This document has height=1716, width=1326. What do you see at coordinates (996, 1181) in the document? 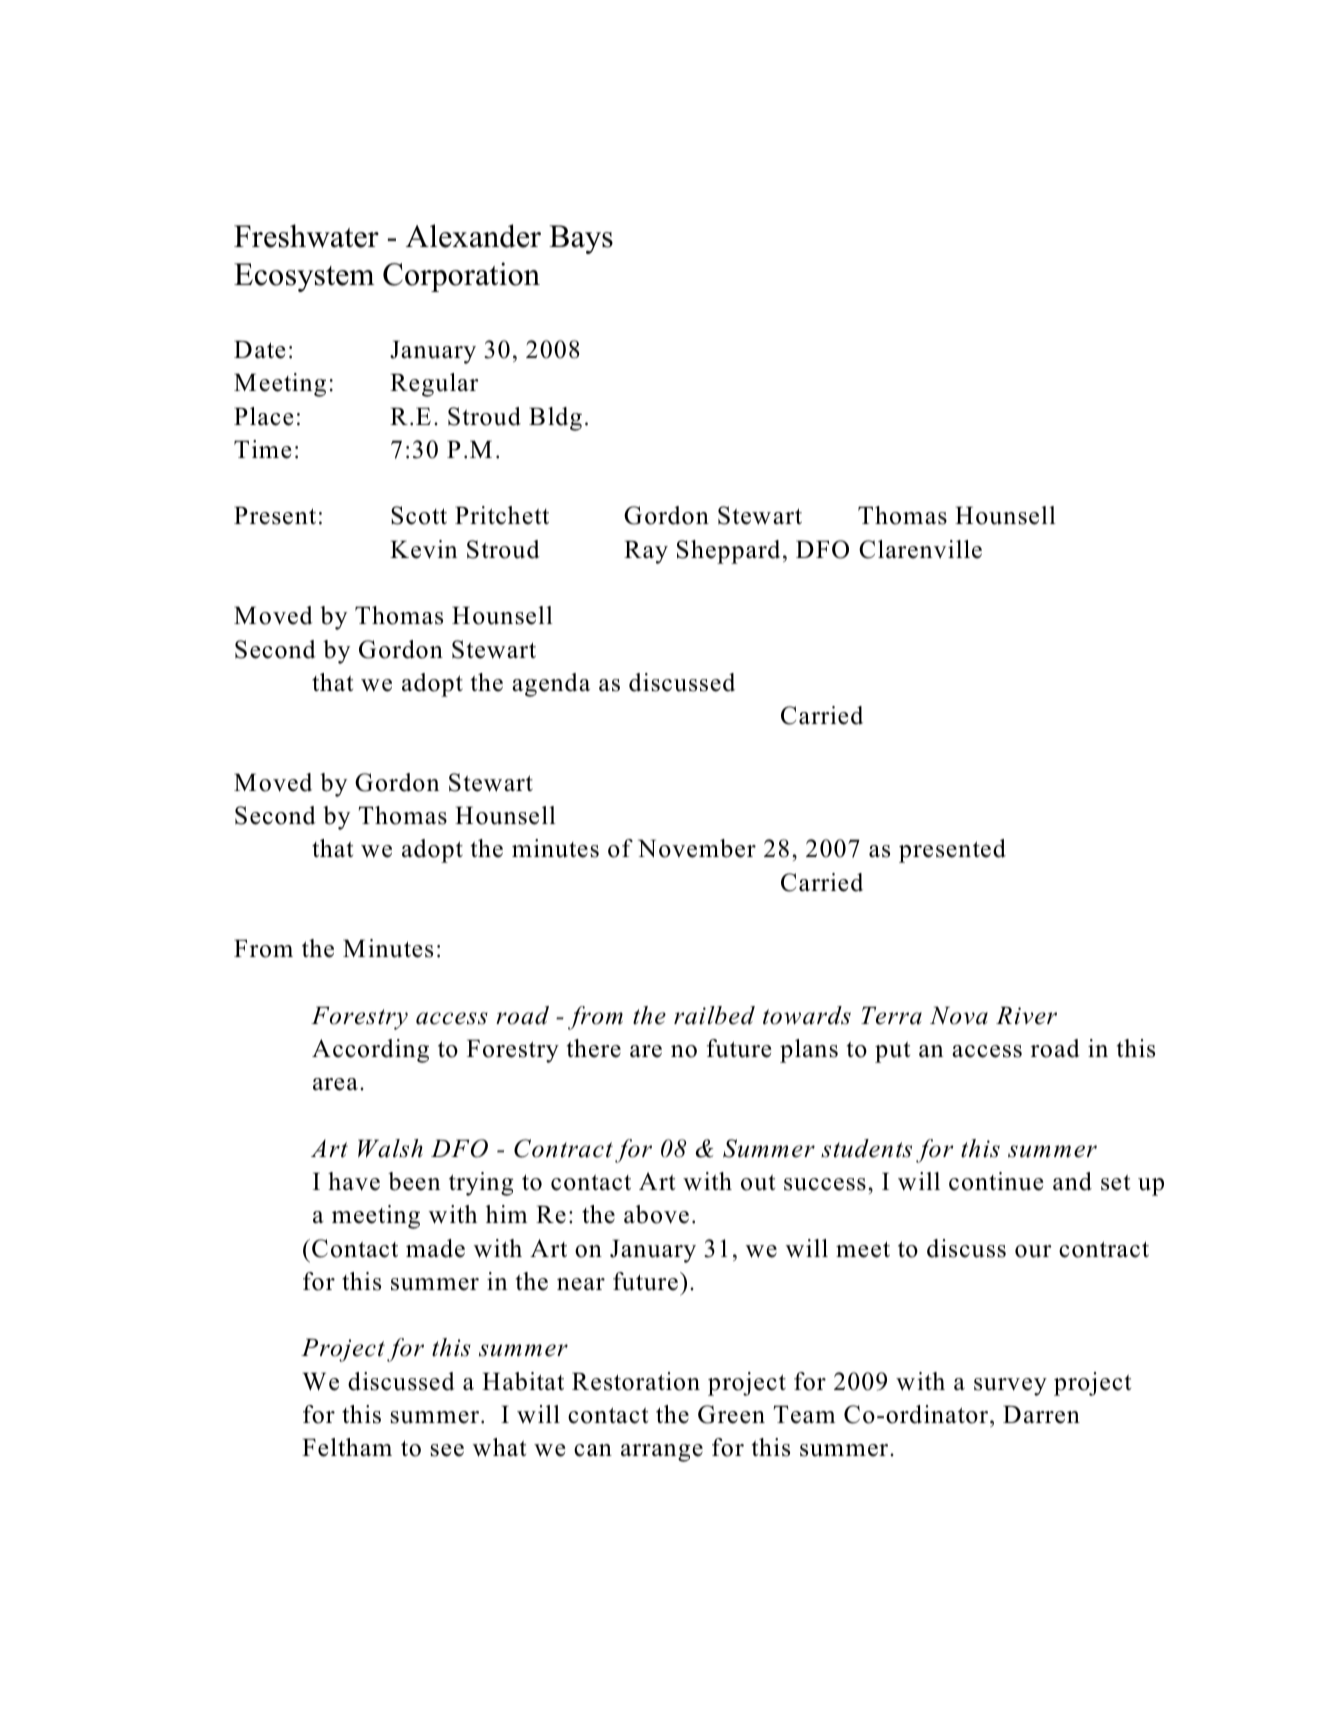
I see `continue` at bounding box center [996, 1181].
